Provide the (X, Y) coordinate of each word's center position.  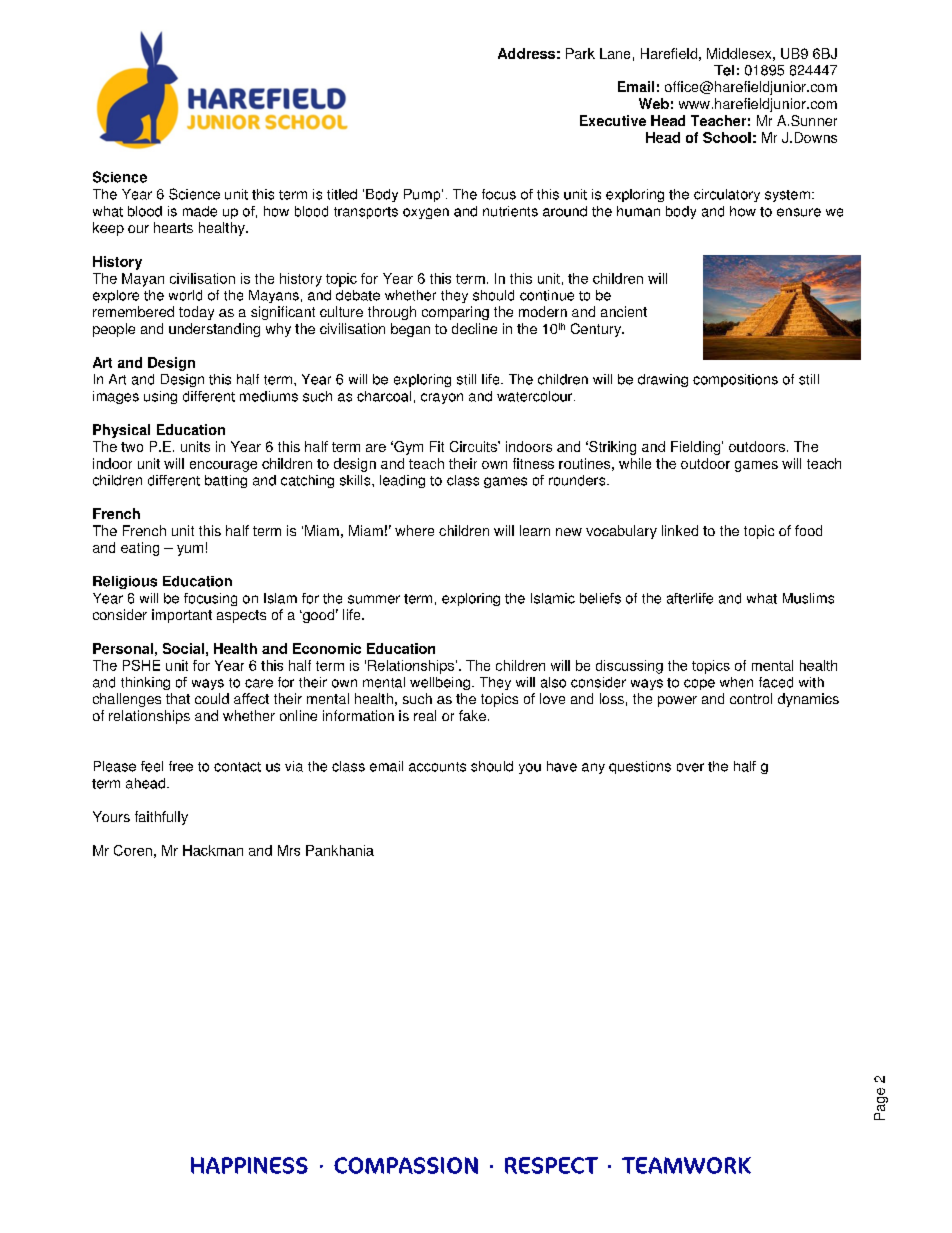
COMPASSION (406, 1165)
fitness (533, 463)
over (690, 767)
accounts (437, 767)
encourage (223, 466)
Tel (724, 70)
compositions (735, 380)
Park (580, 53)
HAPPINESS (249, 1165)
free (181, 766)
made (200, 211)
